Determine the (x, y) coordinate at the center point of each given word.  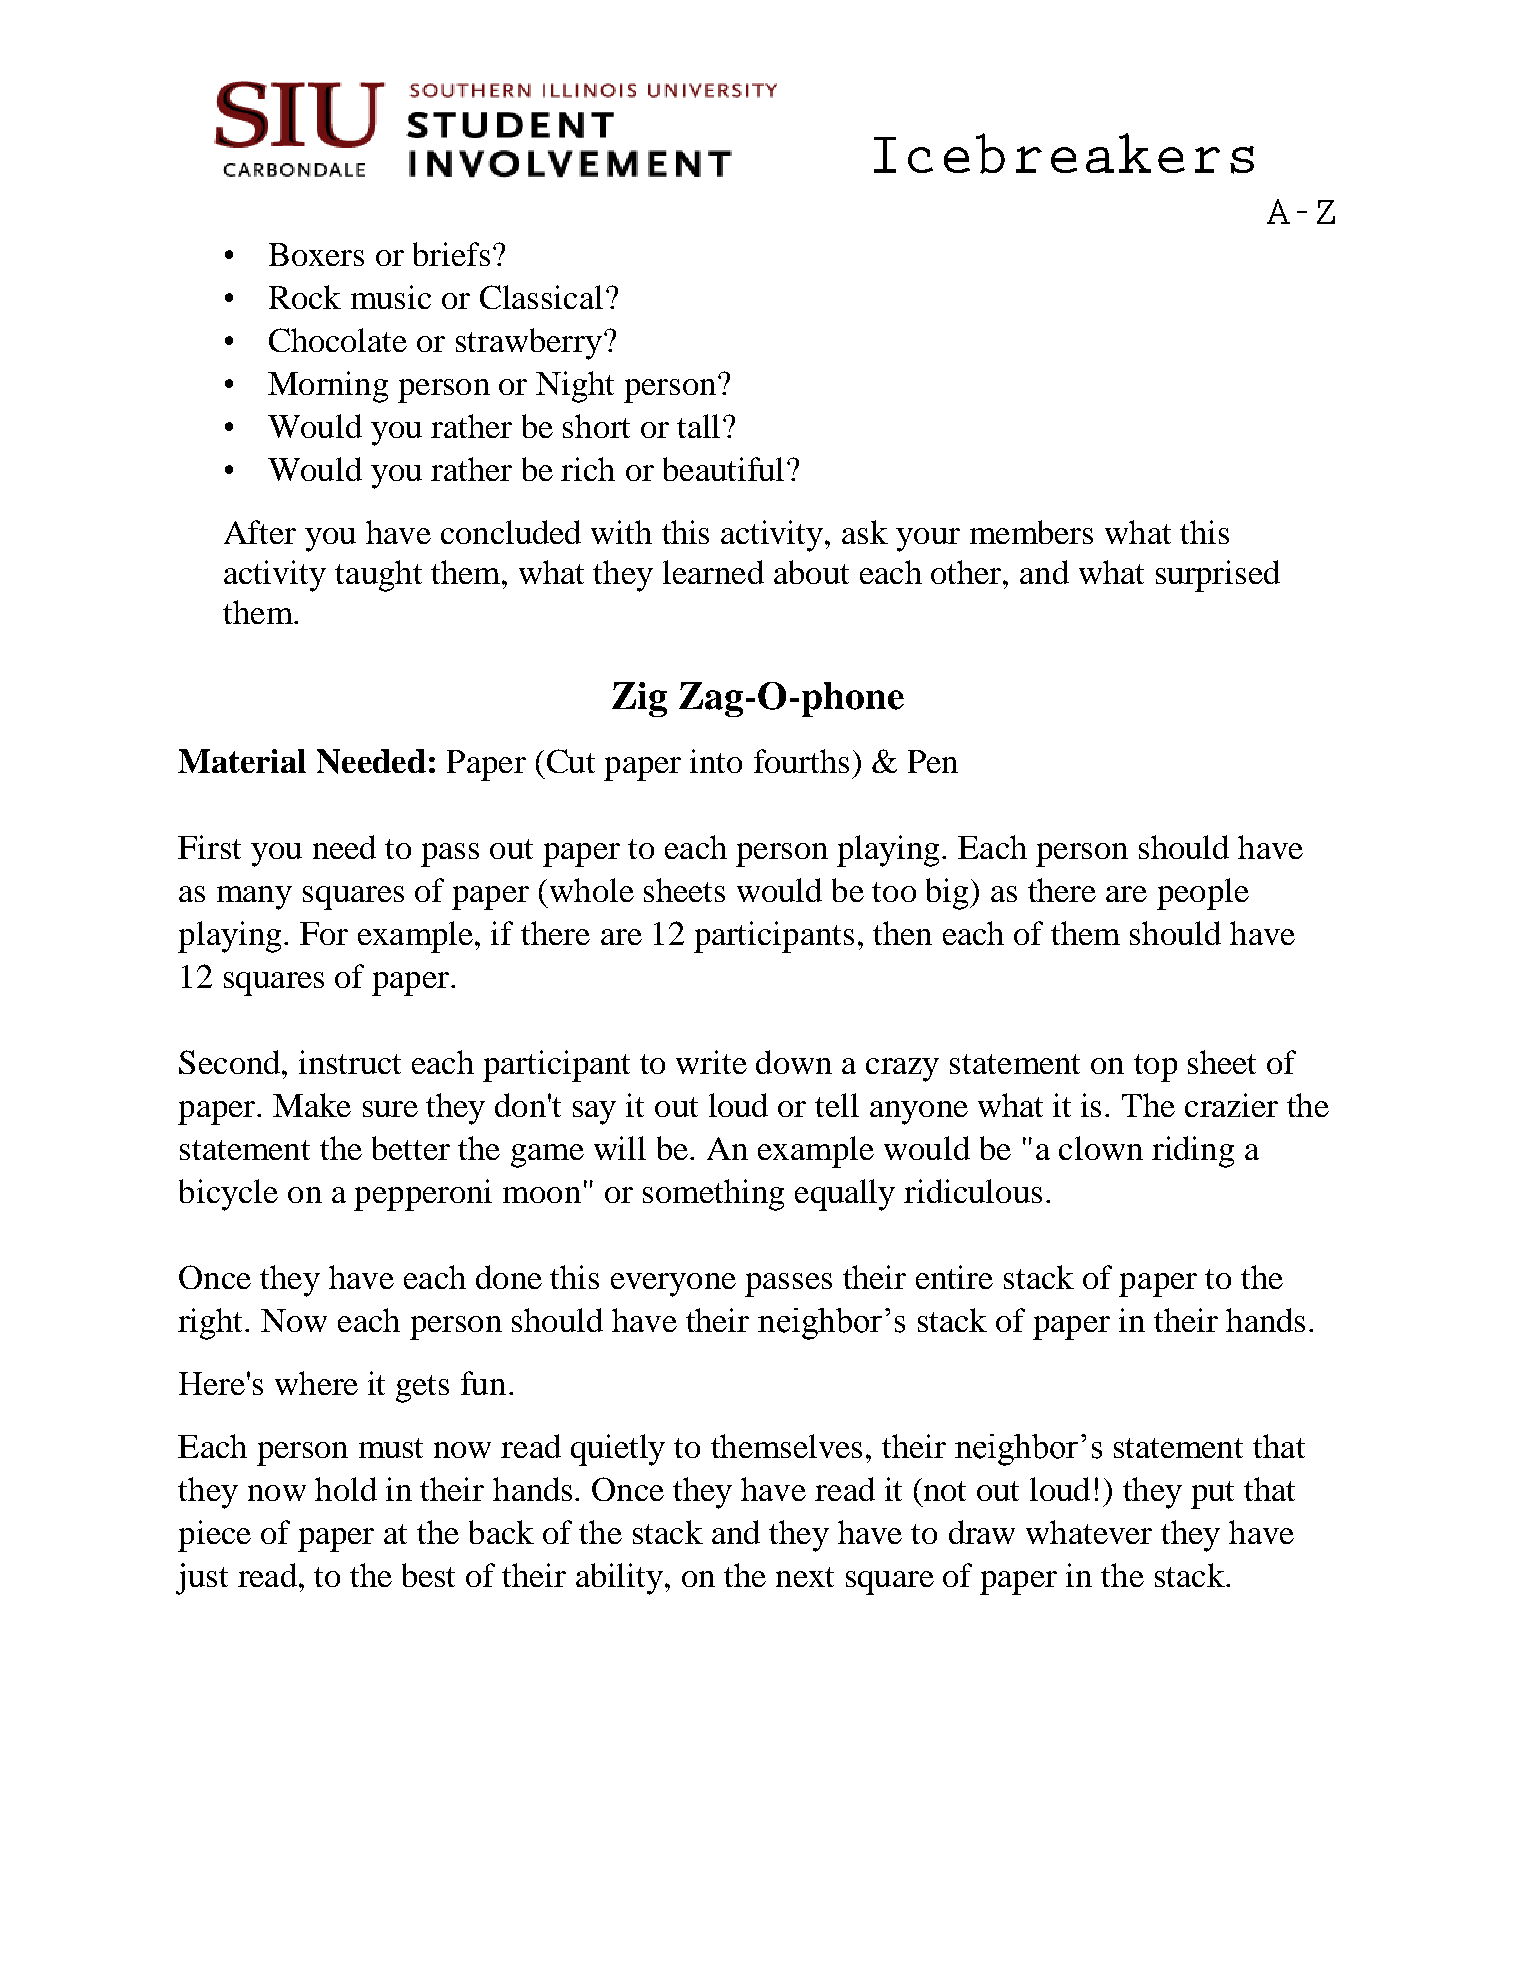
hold (346, 1489)
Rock (305, 297)
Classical (541, 297)
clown (1101, 1148)
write (711, 1062)
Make (312, 1105)
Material (242, 761)
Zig (639, 699)
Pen (933, 761)
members (1031, 532)
